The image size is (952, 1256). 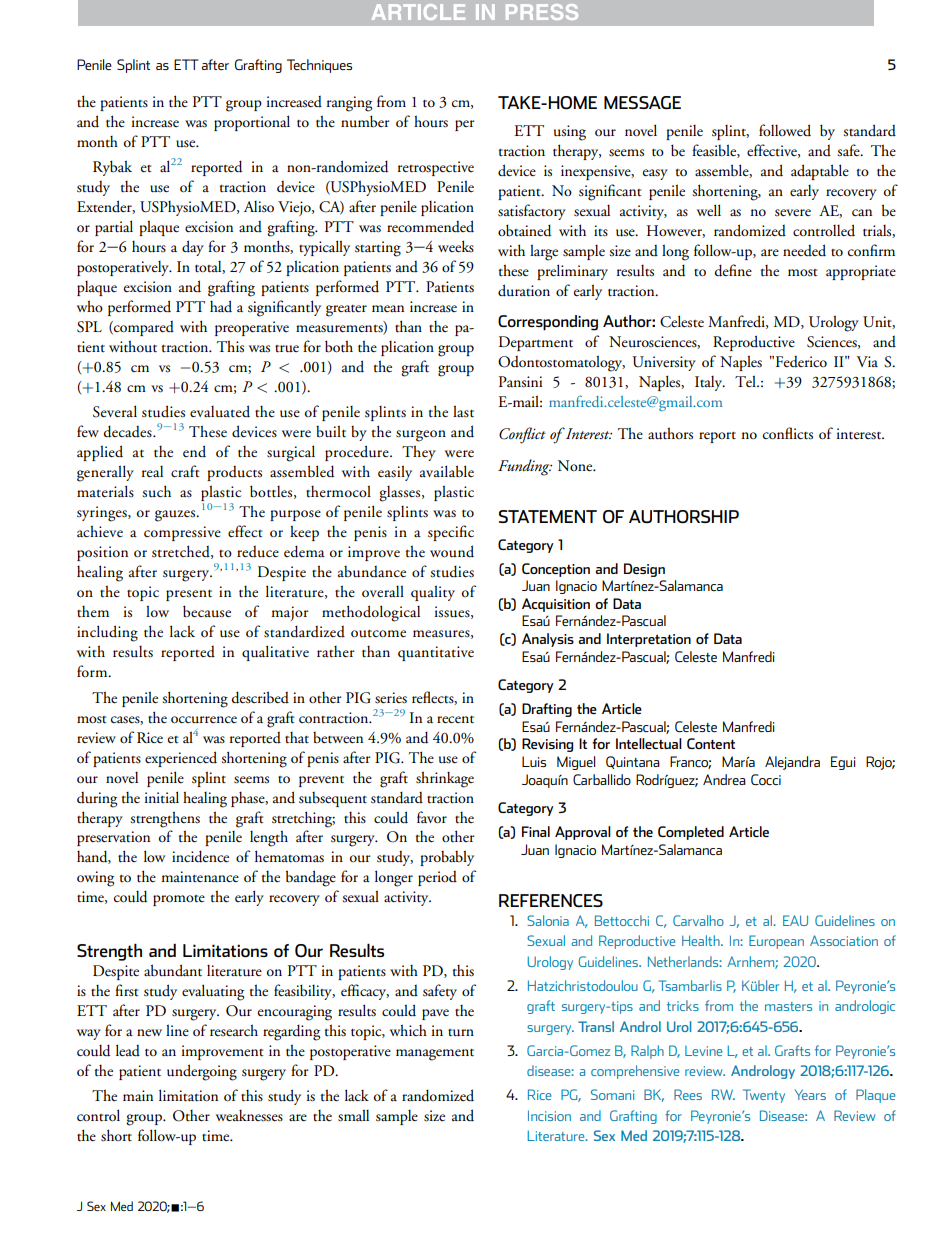 What do you see at coordinates (820, 172) in the image?
I see `adaptable` at bounding box center [820, 172].
